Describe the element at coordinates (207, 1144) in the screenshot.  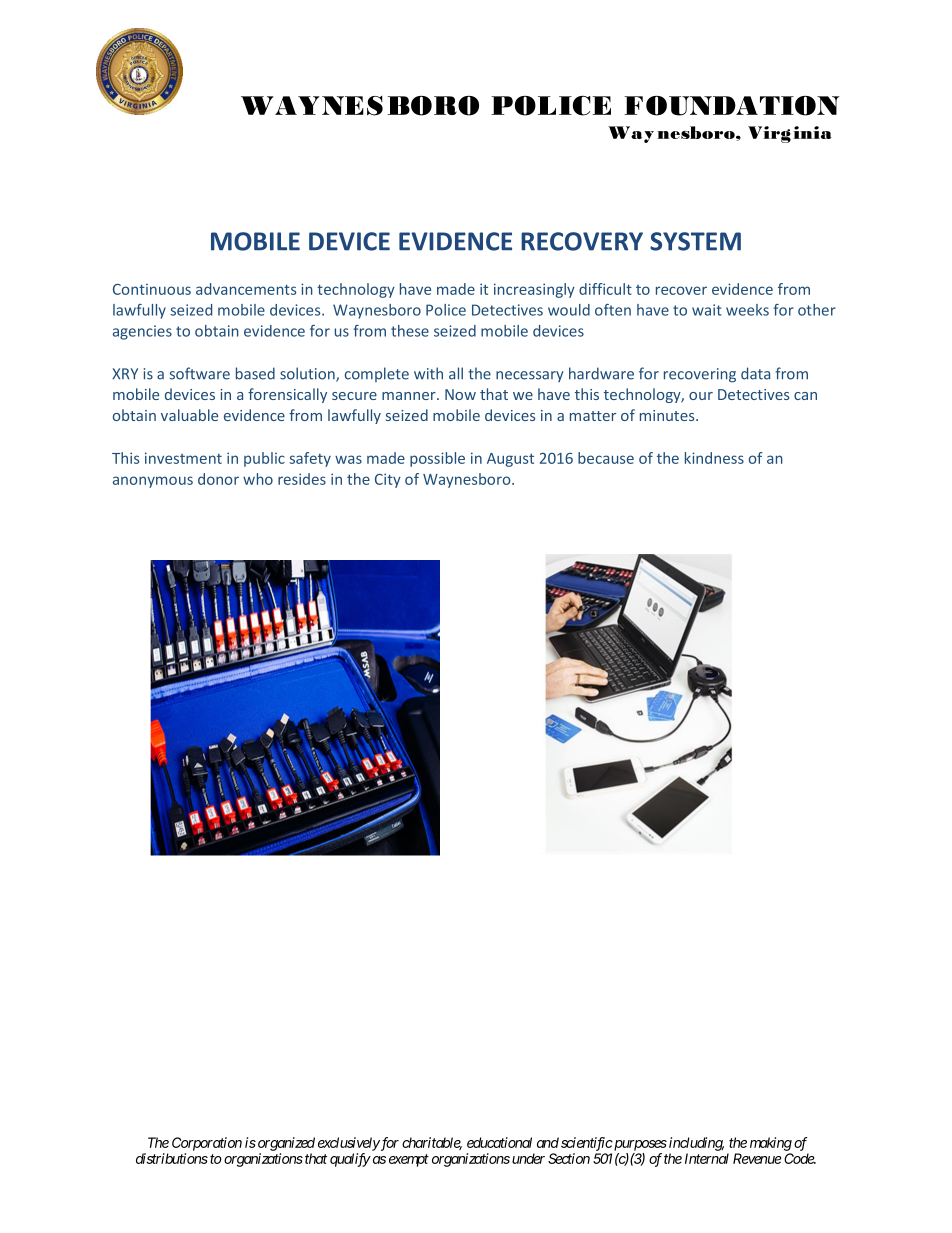
I see `Corporation` at that location.
